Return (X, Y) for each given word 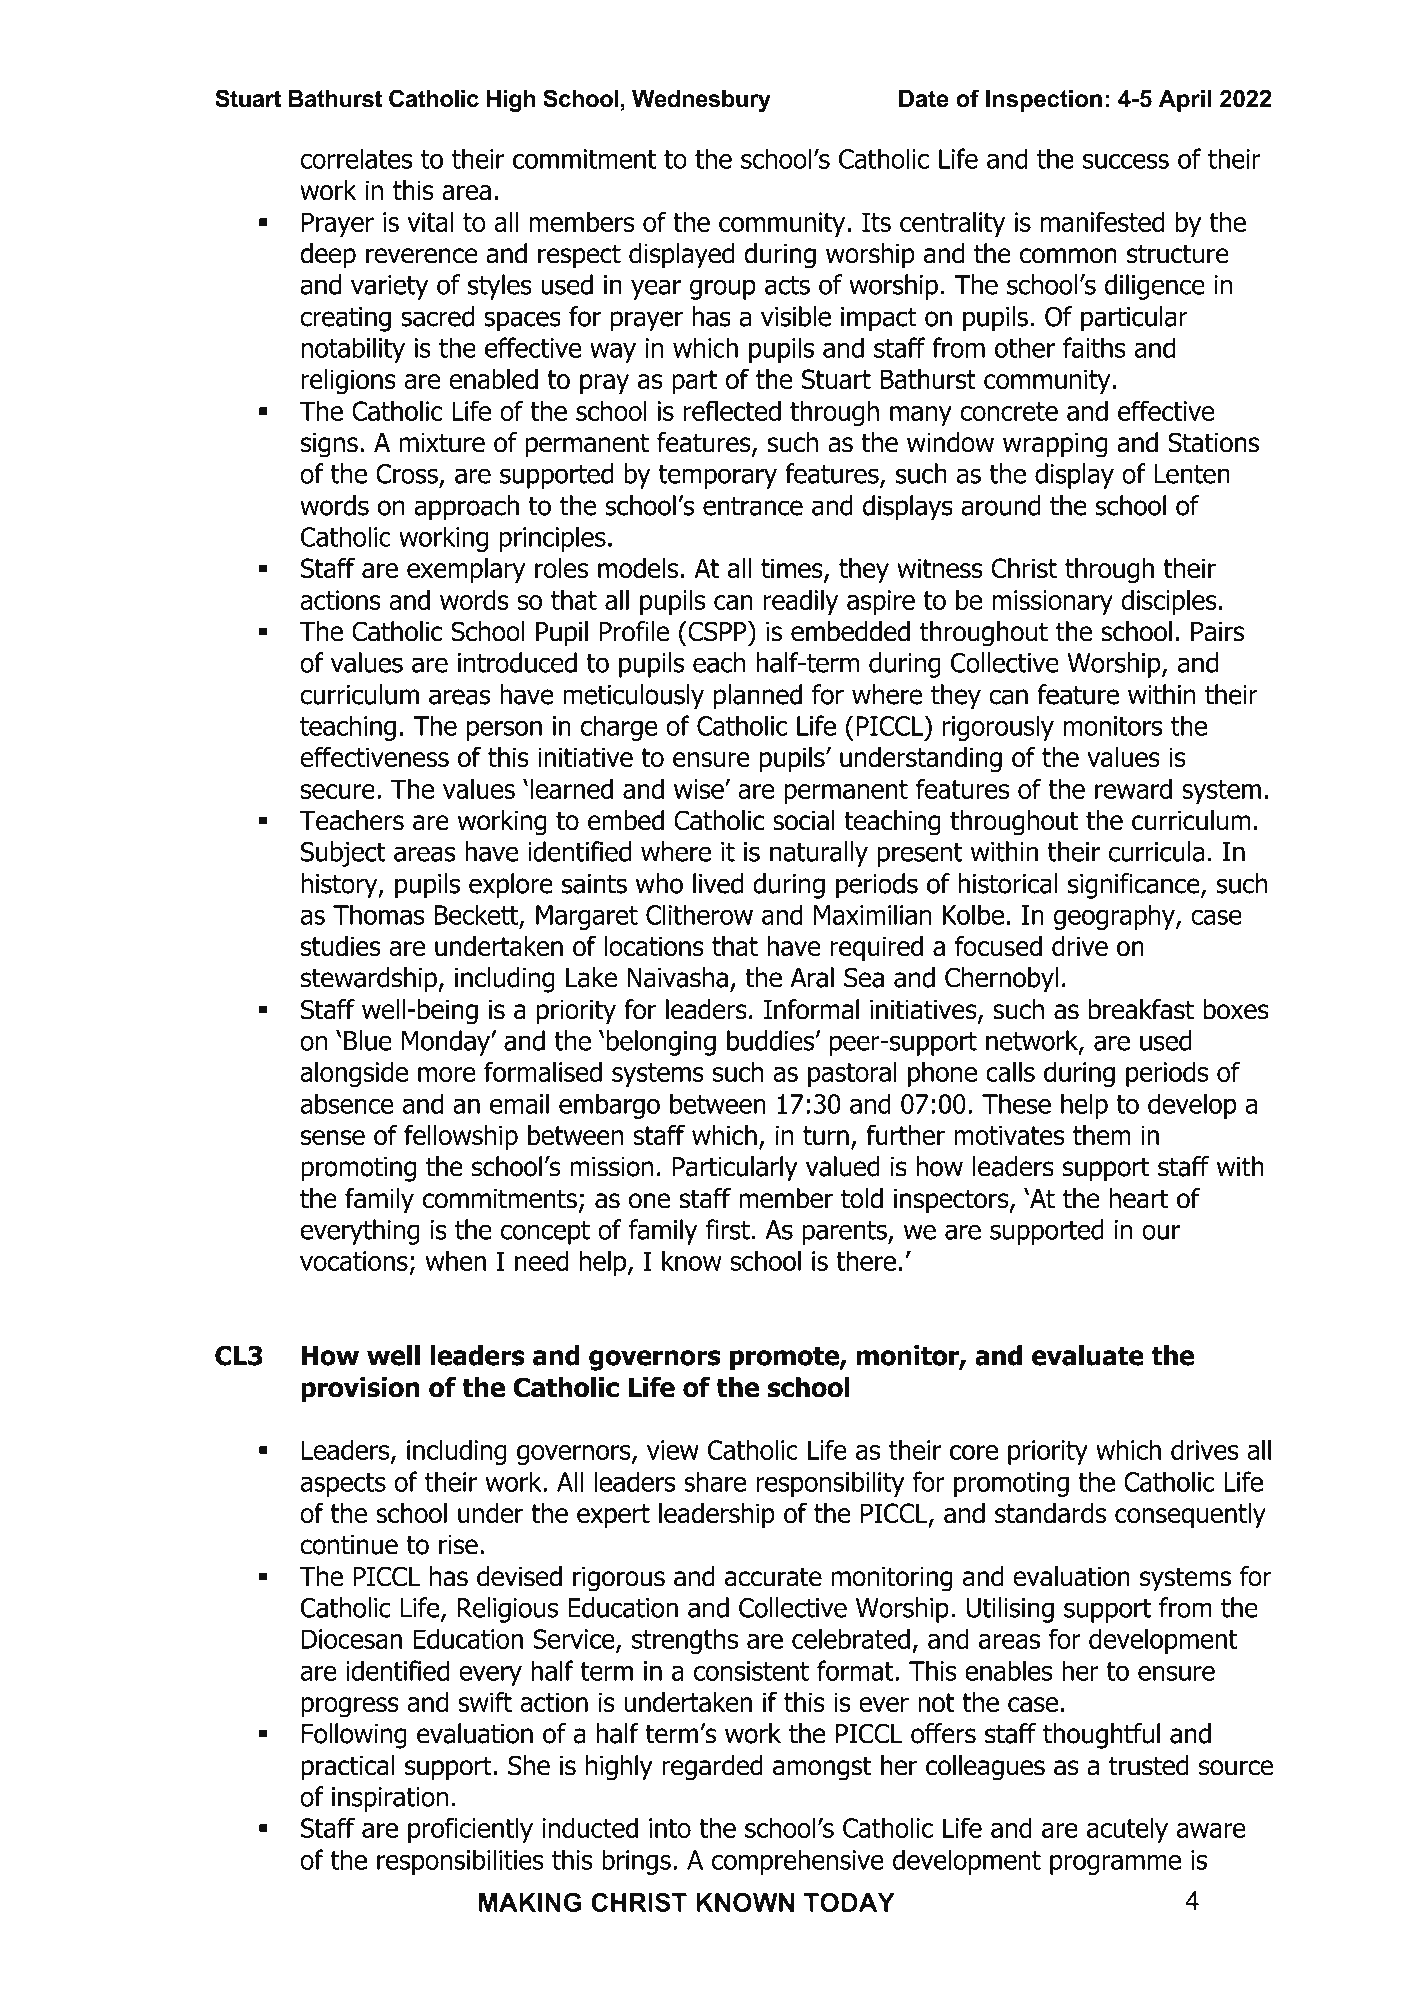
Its (876, 222)
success (1126, 161)
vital (430, 221)
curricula (1156, 851)
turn (826, 1135)
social (804, 820)
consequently (1190, 1515)
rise (458, 1545)
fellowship (461, 1137)
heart (1138, 1198)
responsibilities (460, 1862)
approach (467, 508)
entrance (753, 506)
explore (511, 886)
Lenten (1192, 474)
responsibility (830, 1484)
